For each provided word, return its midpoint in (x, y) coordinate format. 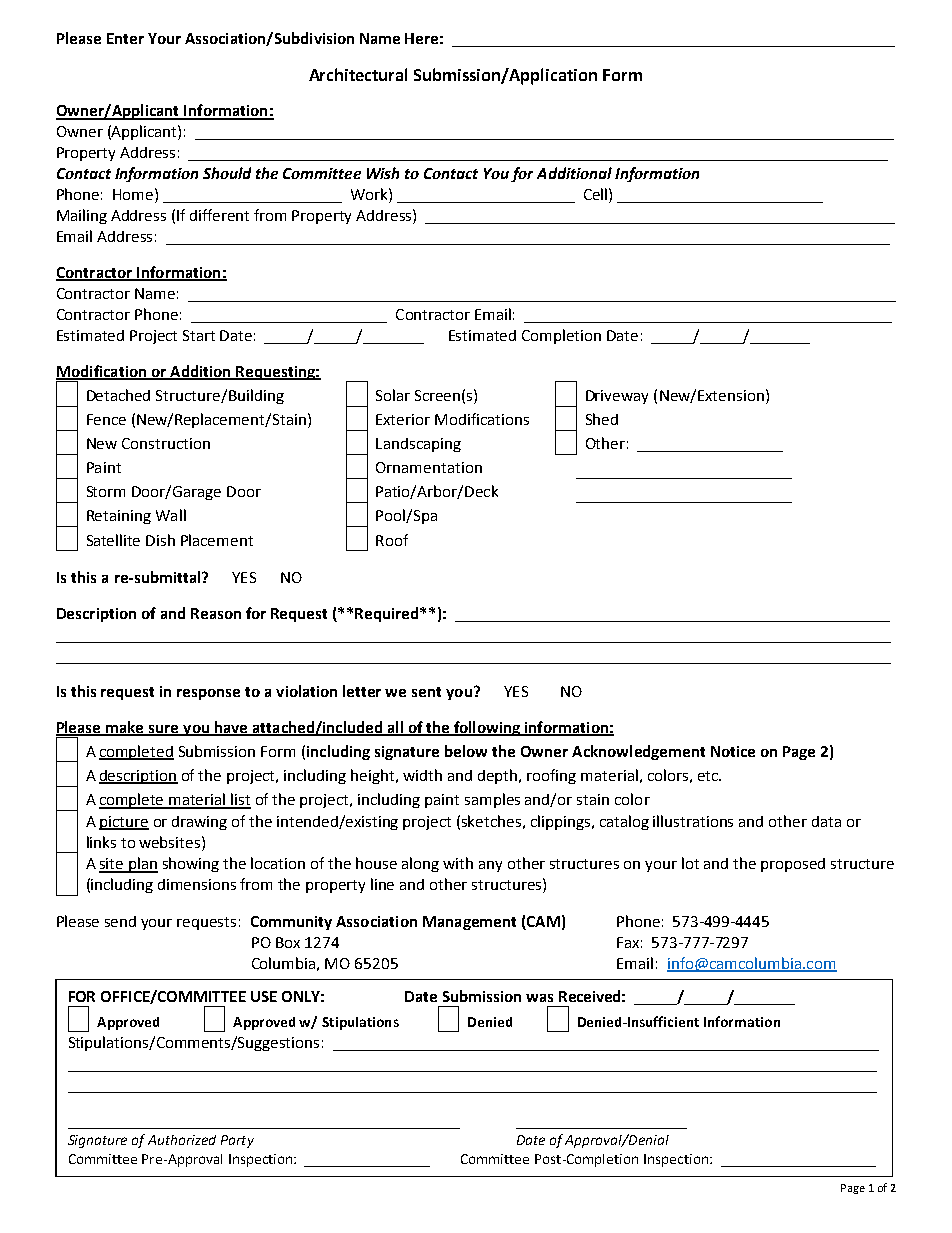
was (539, 998)
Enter (125, 38)
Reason (216, 613)
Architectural (358, 74)
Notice (733, 751)
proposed (793, 865)
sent (426, 692)
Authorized (182, 1140)
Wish (383, 173)
